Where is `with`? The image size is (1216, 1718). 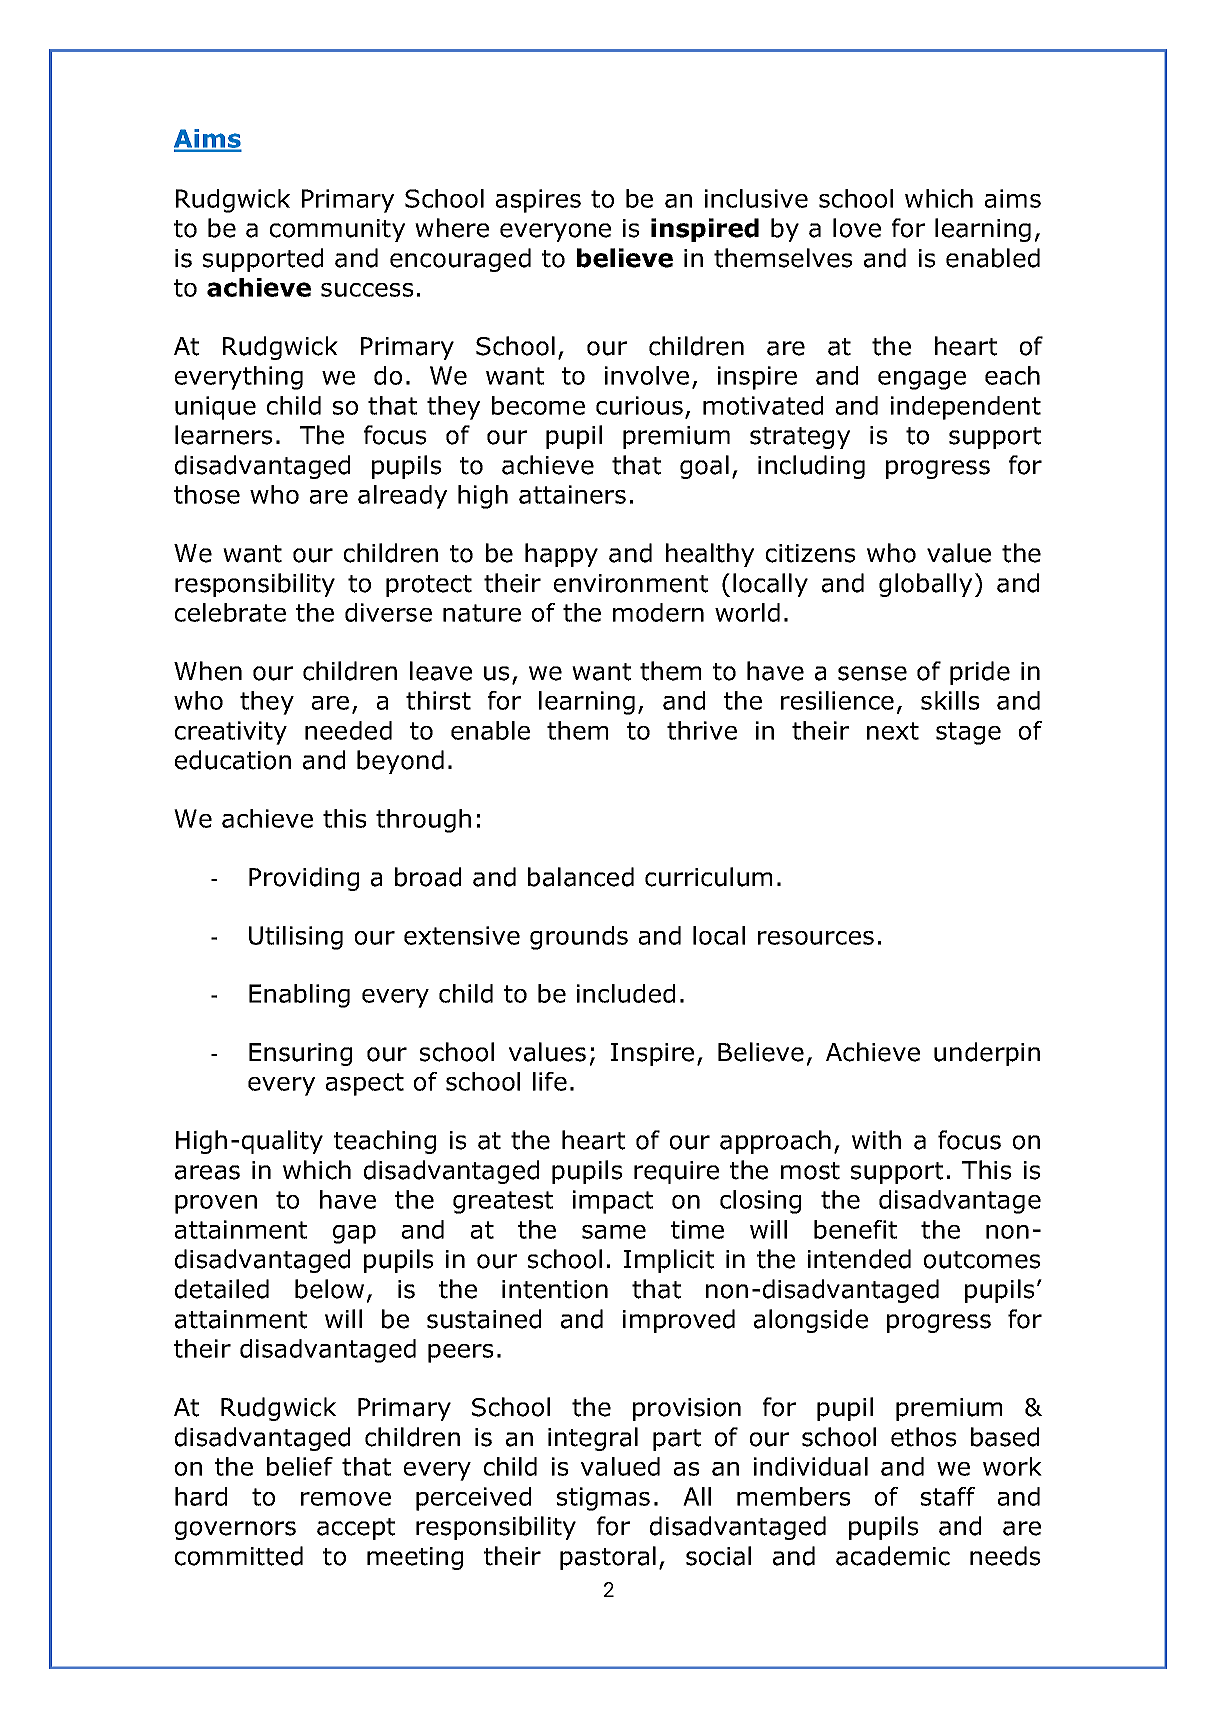 with is located at coordinates (876, 1140).
